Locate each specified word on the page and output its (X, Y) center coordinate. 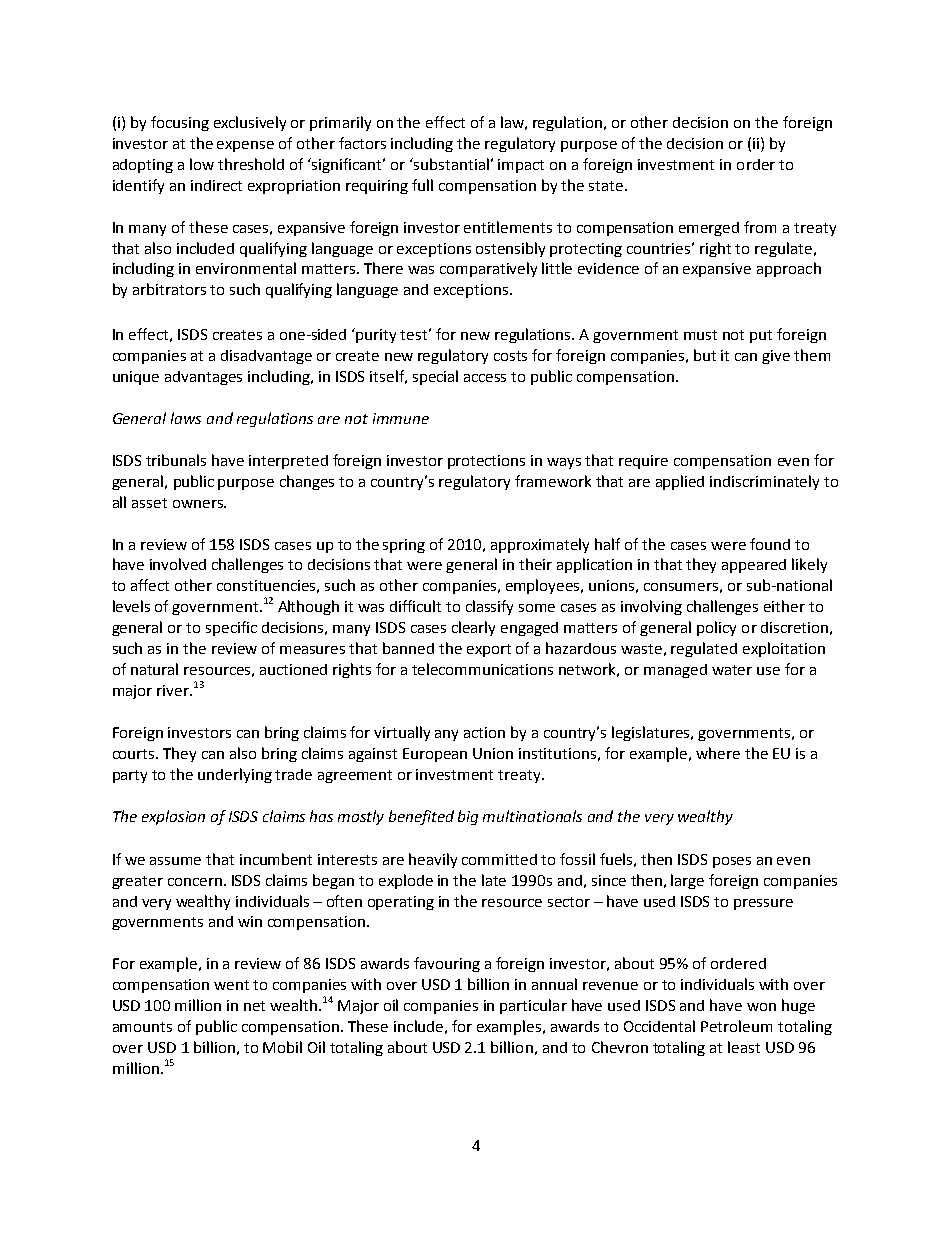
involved (178, 564)
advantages (203, 378)
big (468, 817)
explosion (173, 817)
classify (489, 607)
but (705, 355)
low (202, 164)
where (718, 753)
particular (533, 1006)
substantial (451, 164)
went (231, 985)
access (485, 378)
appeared (754, 566)
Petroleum (736, 1026)
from (760, 227)
